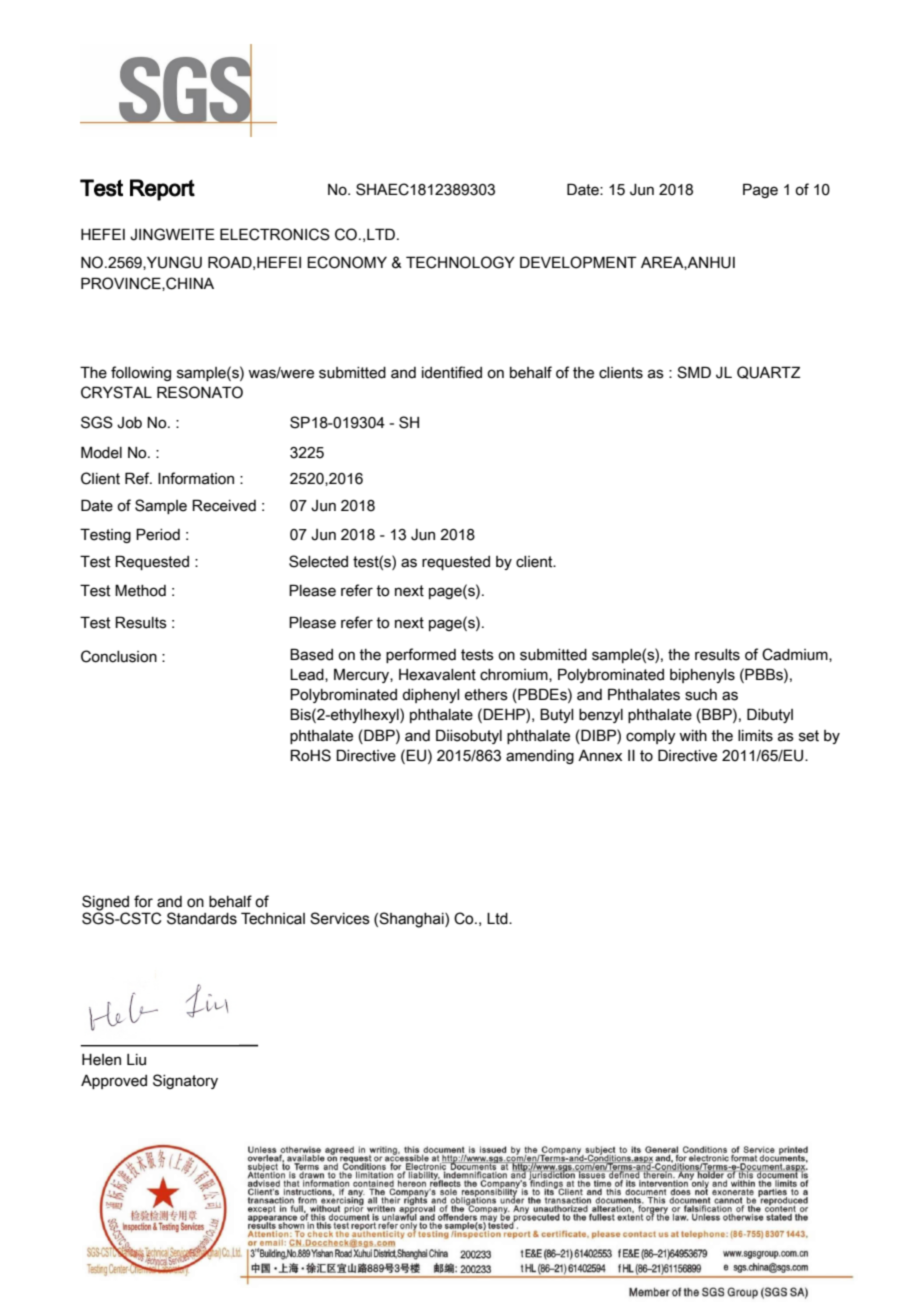 This screenshot has width=924, height=1308. I want to click on DEVELOPMENT, so click(578, 262).
